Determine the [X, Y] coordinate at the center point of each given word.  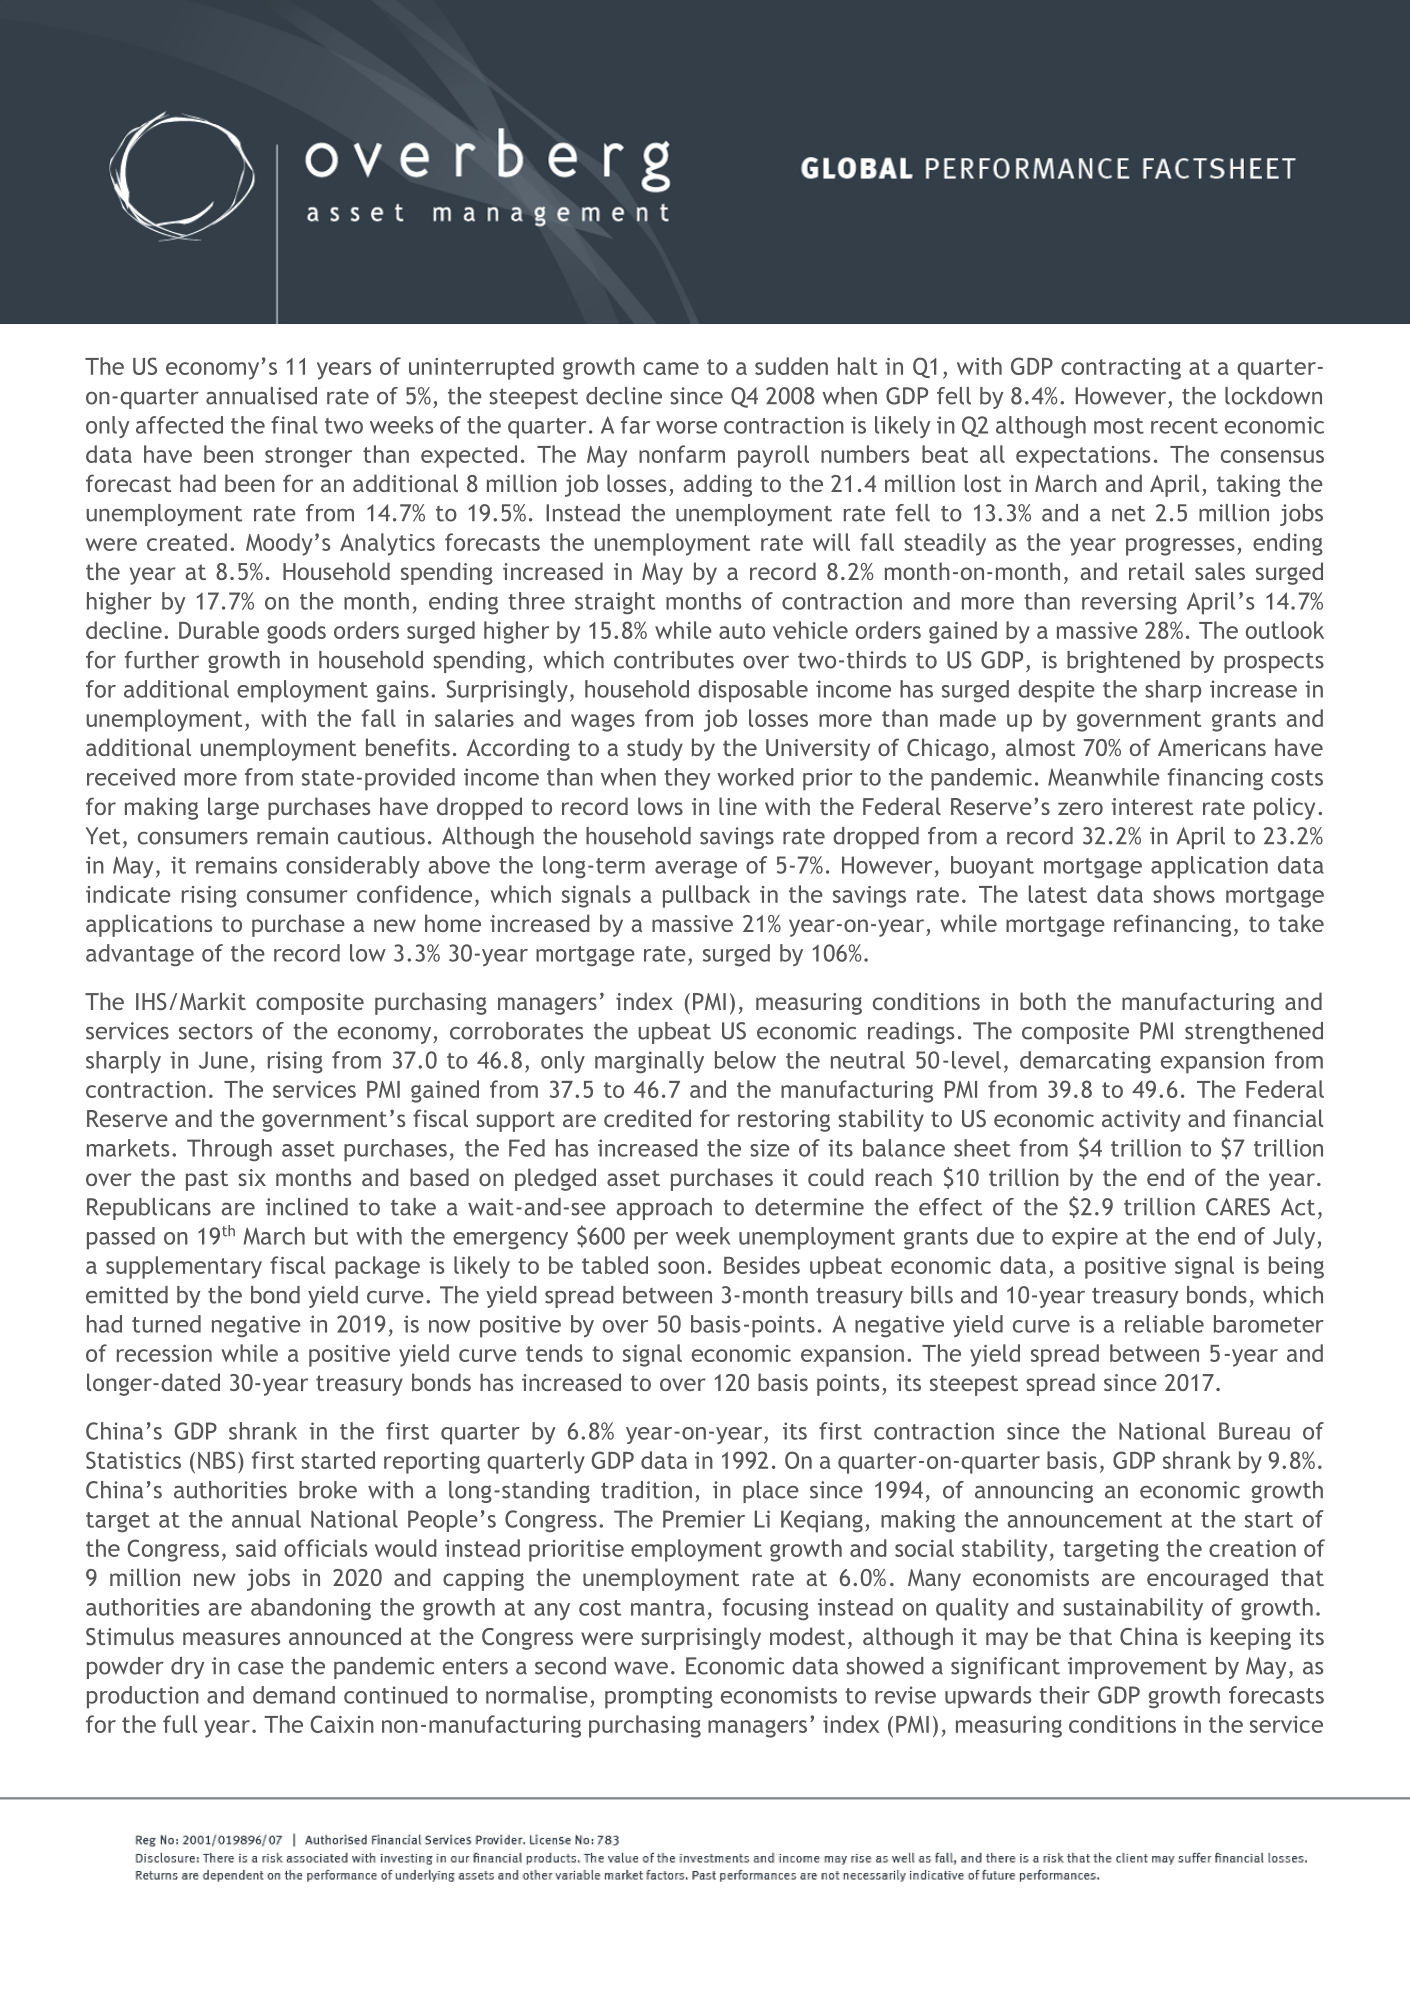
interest [1152, 806]
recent [1184, 426]
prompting [659, 1697]
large [233, 808]
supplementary [184, 1267]
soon [681, 1267]
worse [686, 427]
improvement [1137, 1668]
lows [660, 806]
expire [1085, 1238]
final [294, 425]
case [261, 1668]
